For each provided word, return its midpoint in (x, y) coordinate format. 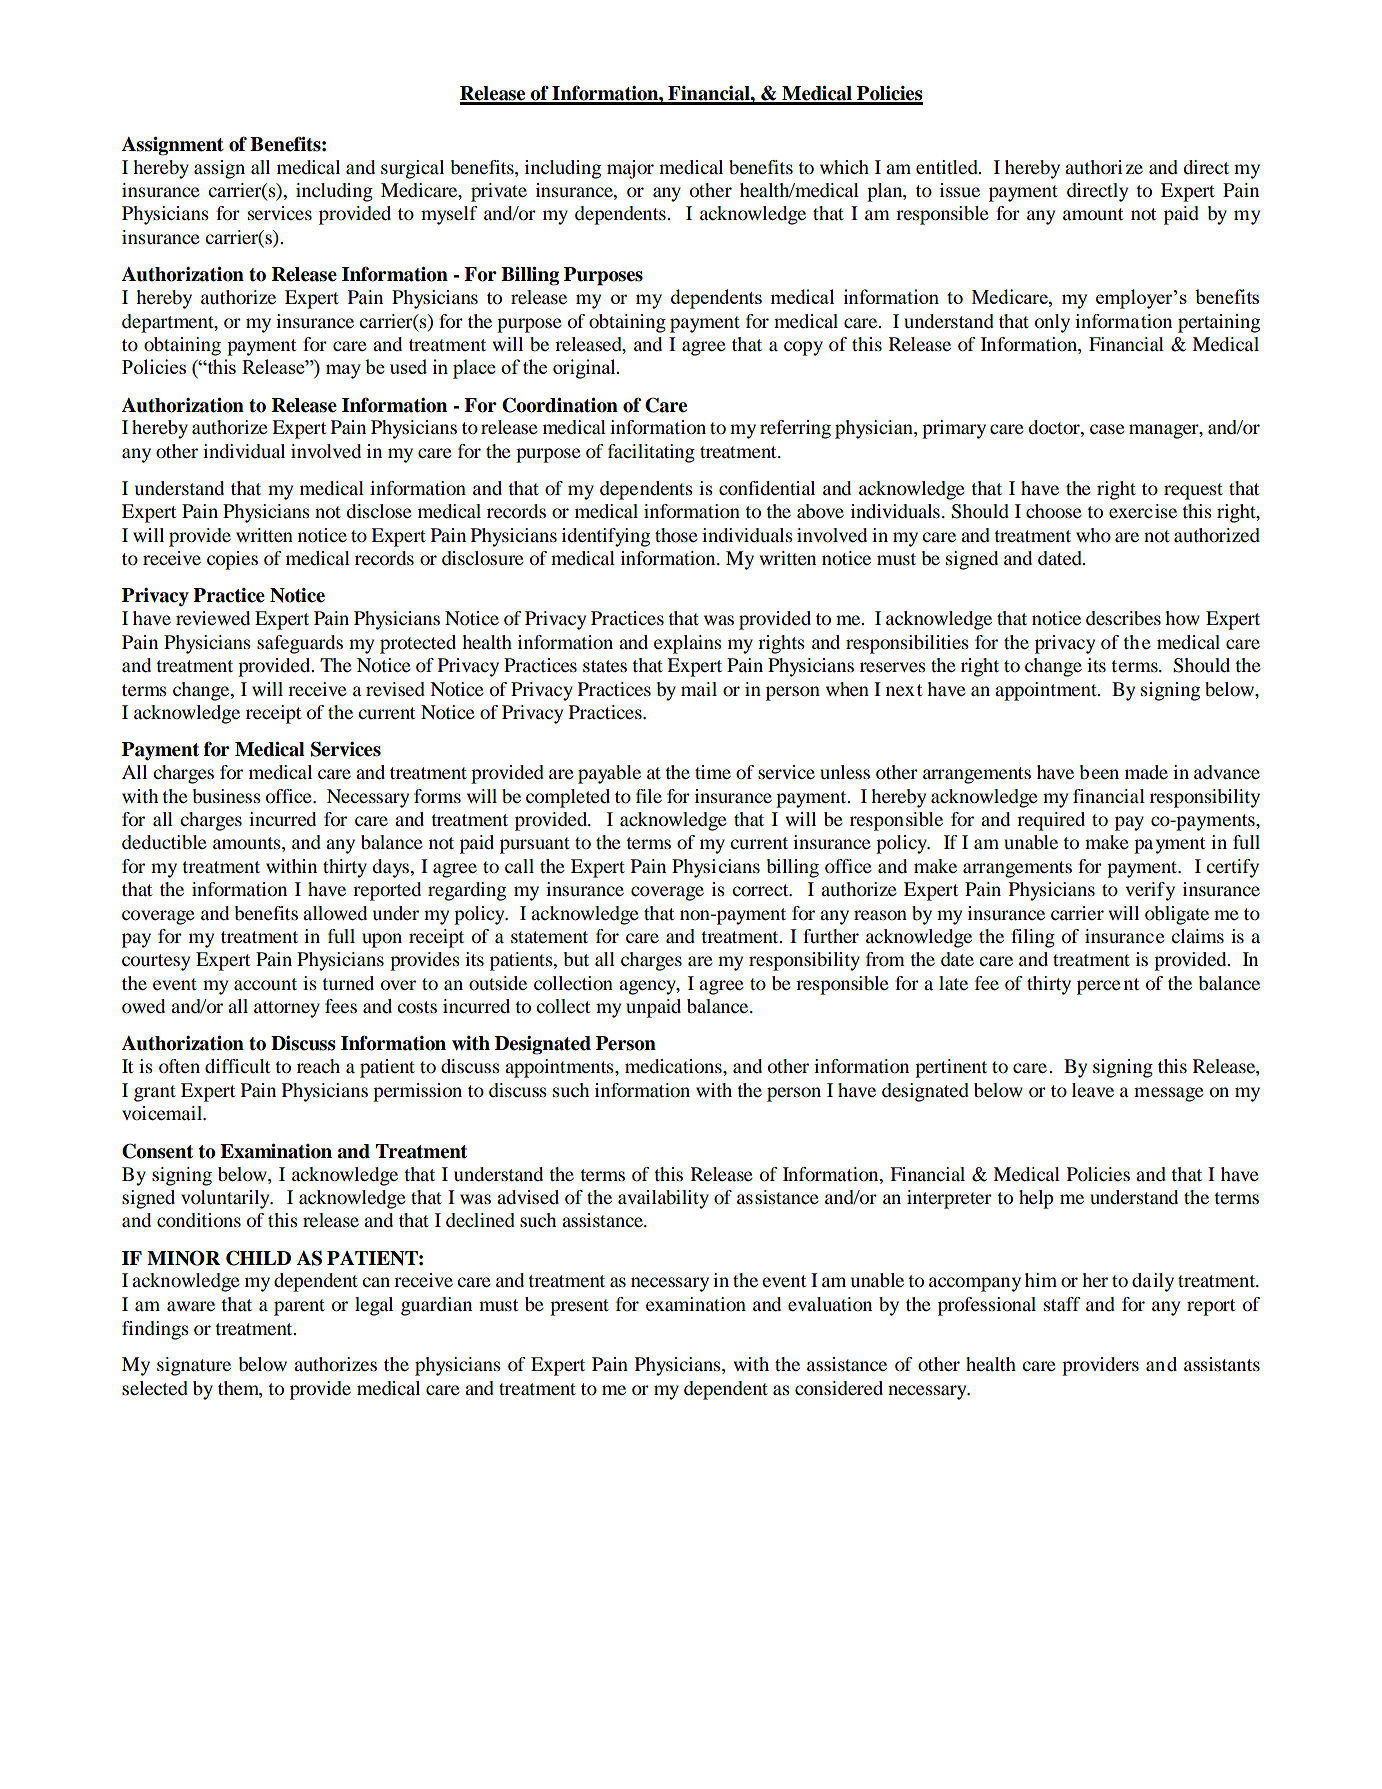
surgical (412, 169)
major (630, 169)
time (713, 772)
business (227, 796)
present (579, 1307)
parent (299, 1307)
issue (960, 190)
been (1099, 772)
